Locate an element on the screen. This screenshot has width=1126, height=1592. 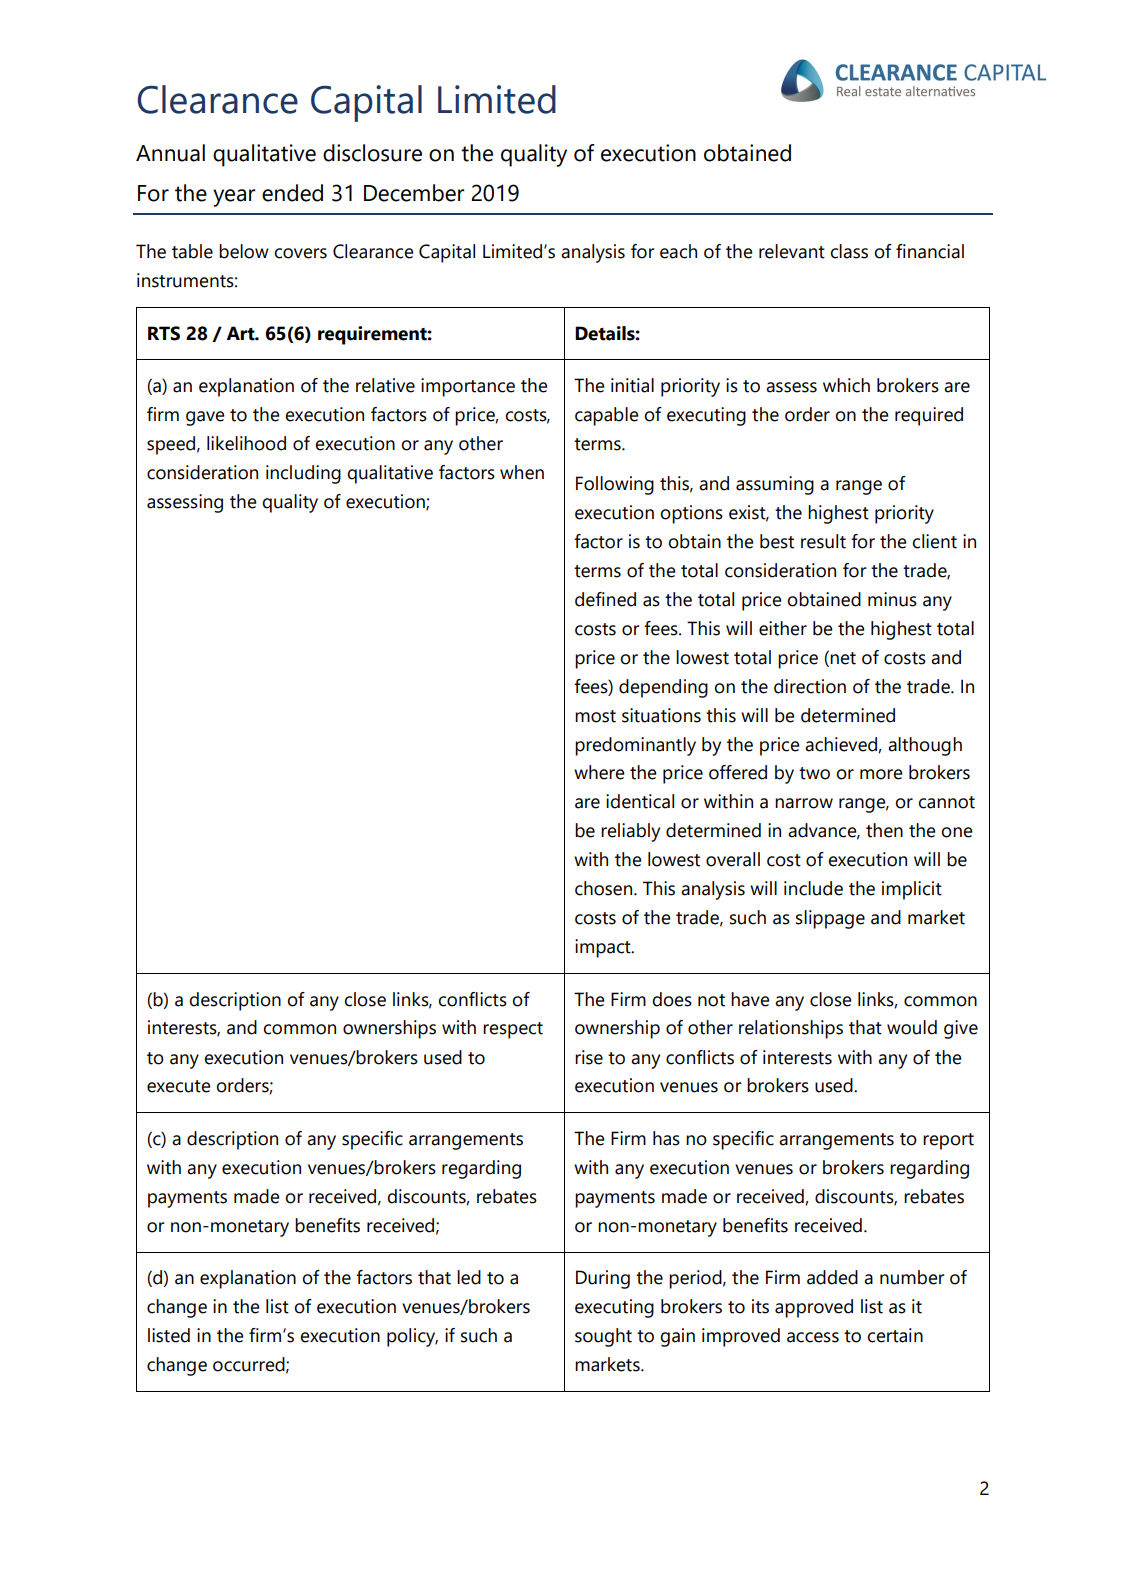
class is located at coordinates (849, 251).
